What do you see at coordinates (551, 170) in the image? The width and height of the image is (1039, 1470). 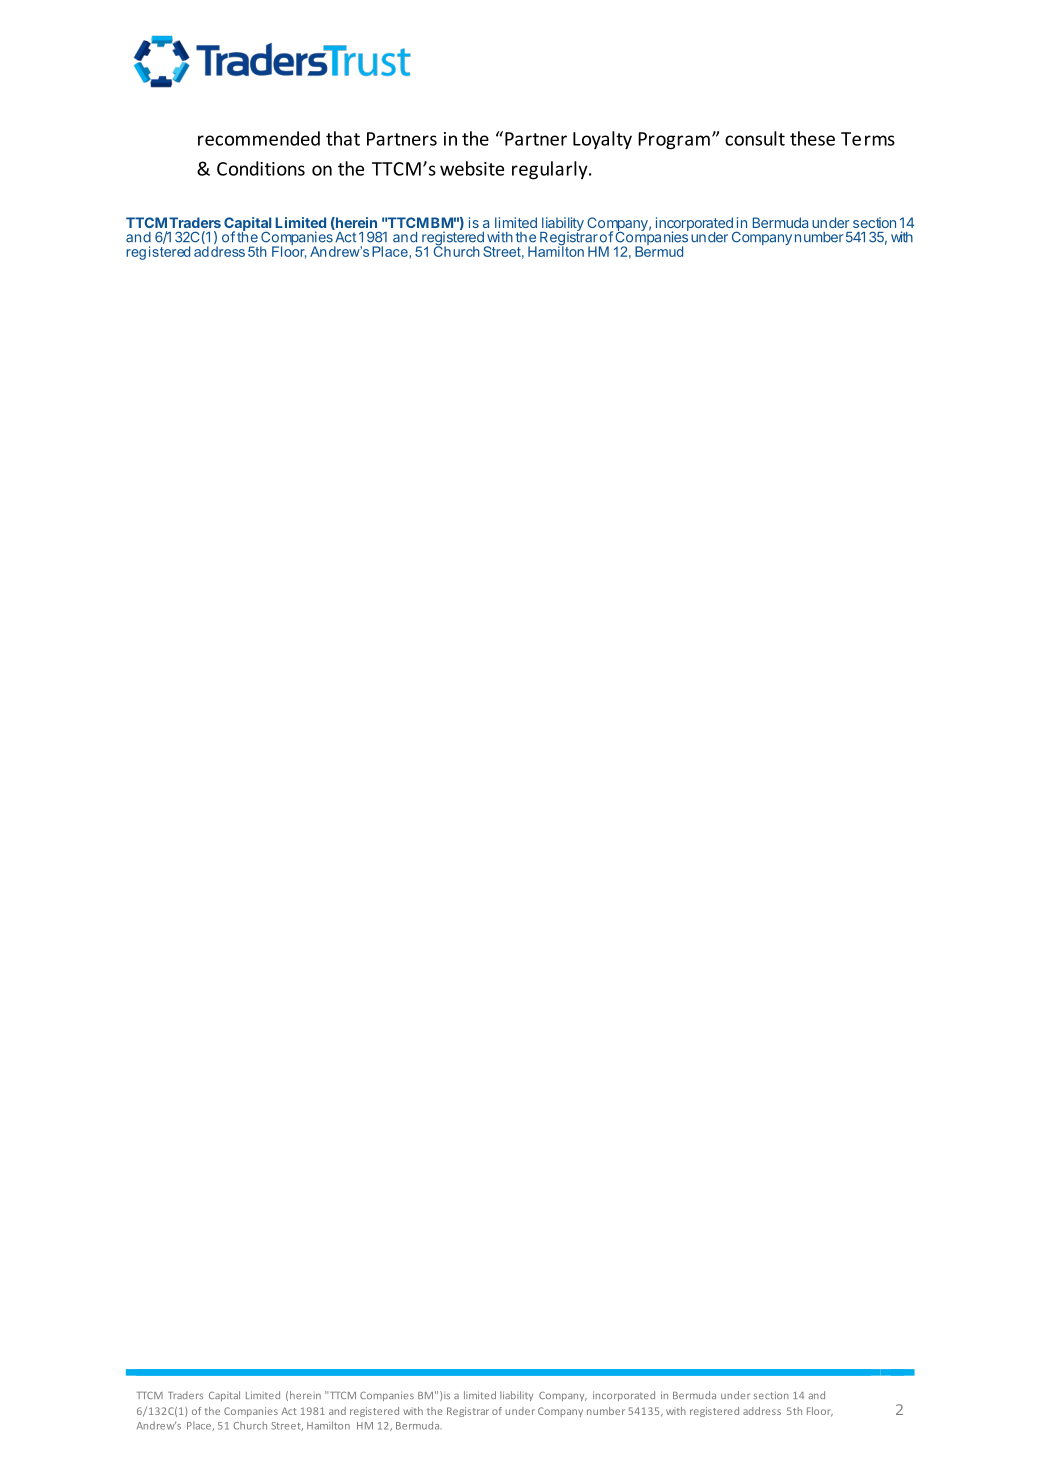 I see `regularly` at bounding box center [551, 170].
